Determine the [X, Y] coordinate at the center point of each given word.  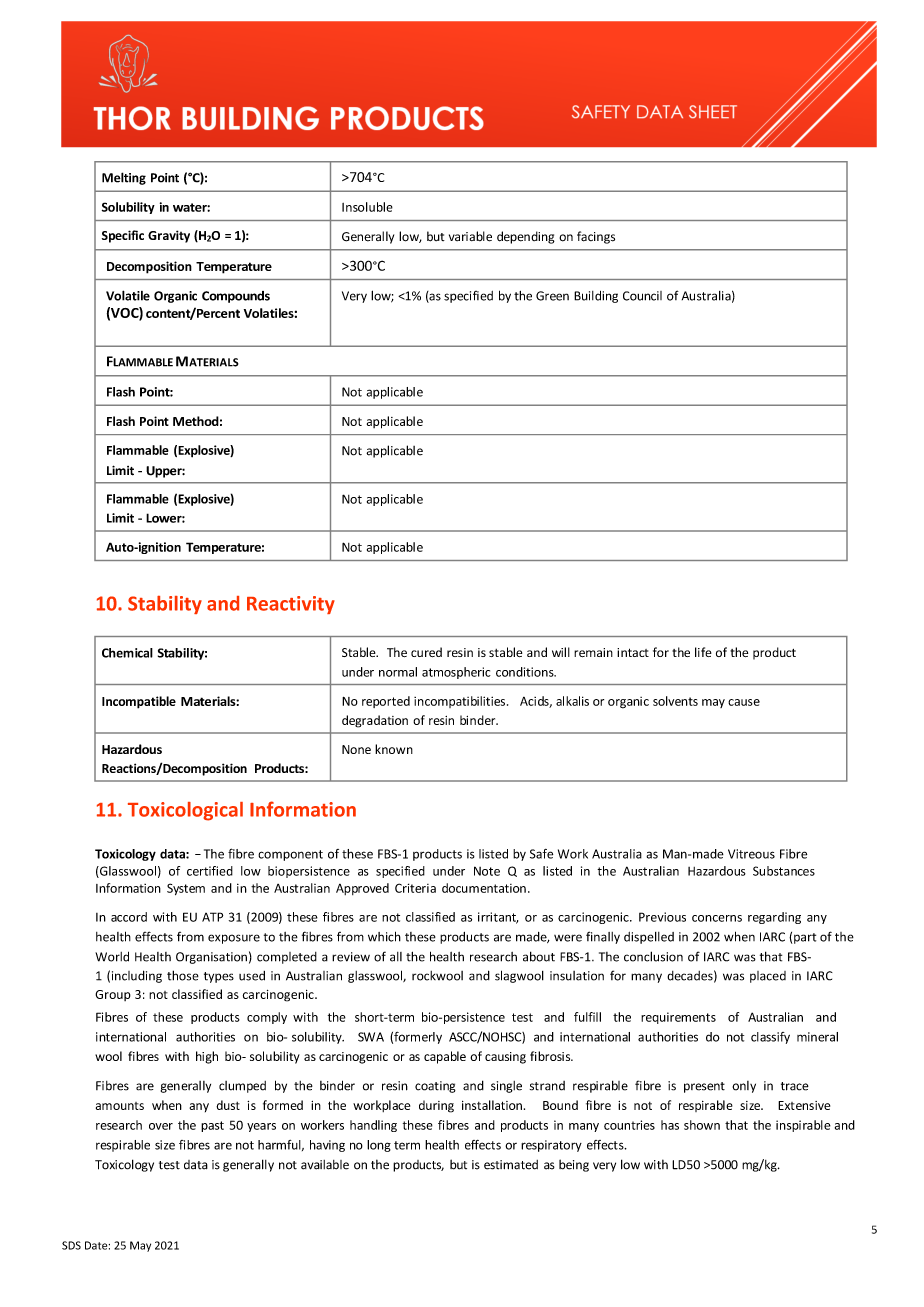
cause [744, 702]
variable [470, 236]
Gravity [169, 236]
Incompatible [139, 702]
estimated [511, 1165]
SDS [71, 1245]
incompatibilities [461, 702]
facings [596, 237]
